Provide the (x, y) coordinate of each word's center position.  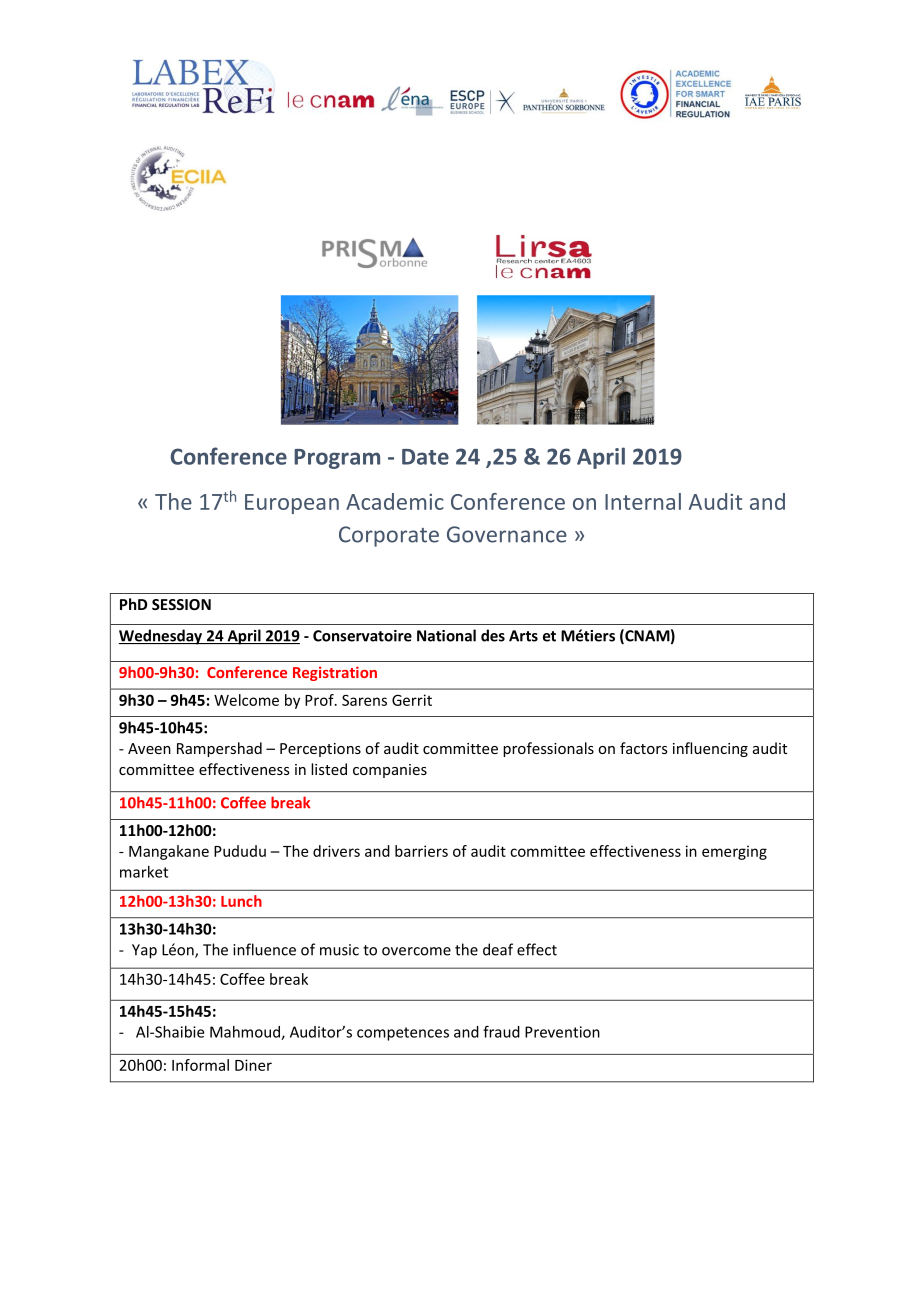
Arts (523, 636)
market (144, 872)
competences (403, 1034)
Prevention (562, 1032)
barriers (421, 851)
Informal (200, 1065)
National (446, 635)
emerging (734, 852)
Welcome (246, 700)
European (292, 504)
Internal (643, 501)
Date (425, 457)
